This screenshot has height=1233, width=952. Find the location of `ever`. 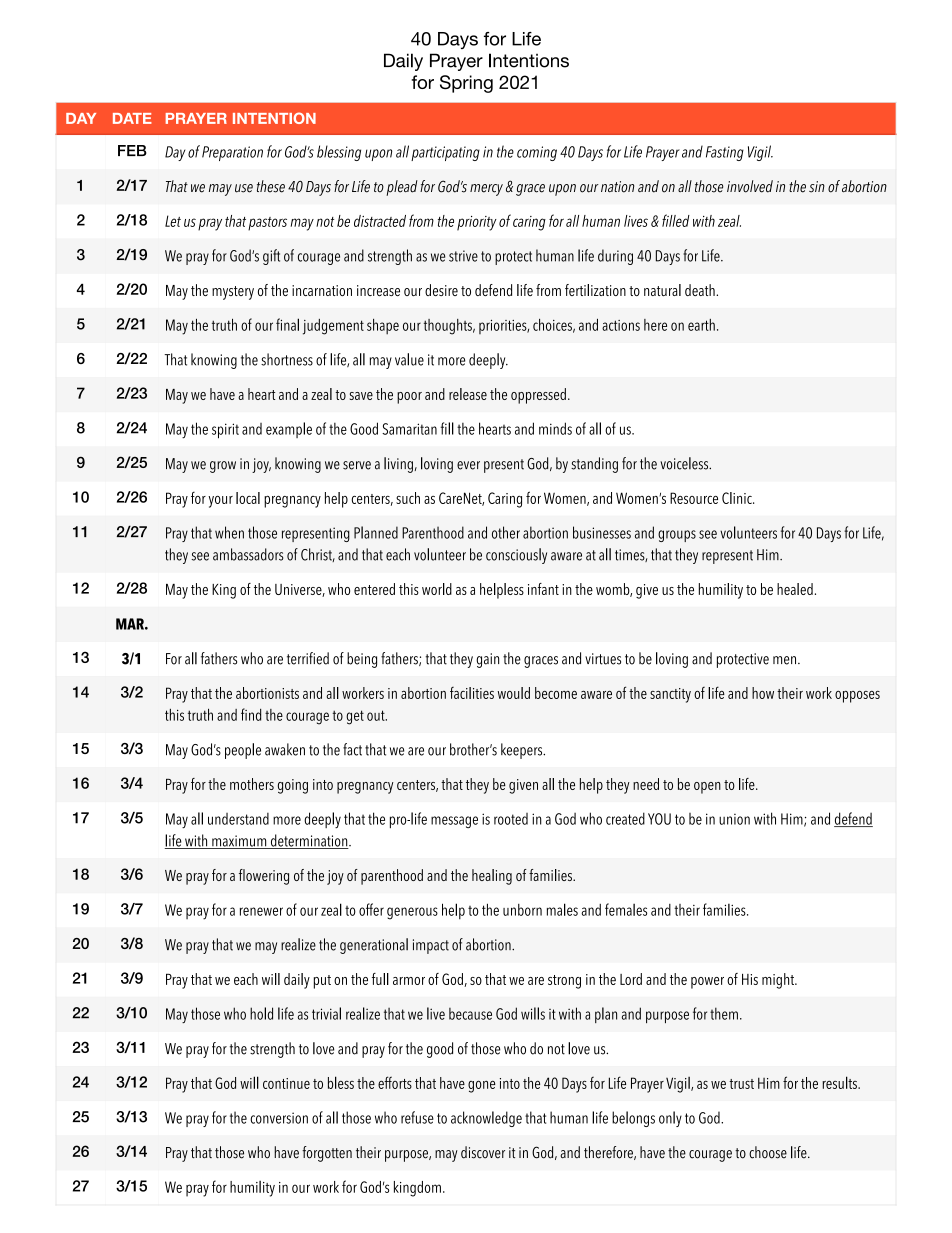

ever is located at coordinates (468, 465).
